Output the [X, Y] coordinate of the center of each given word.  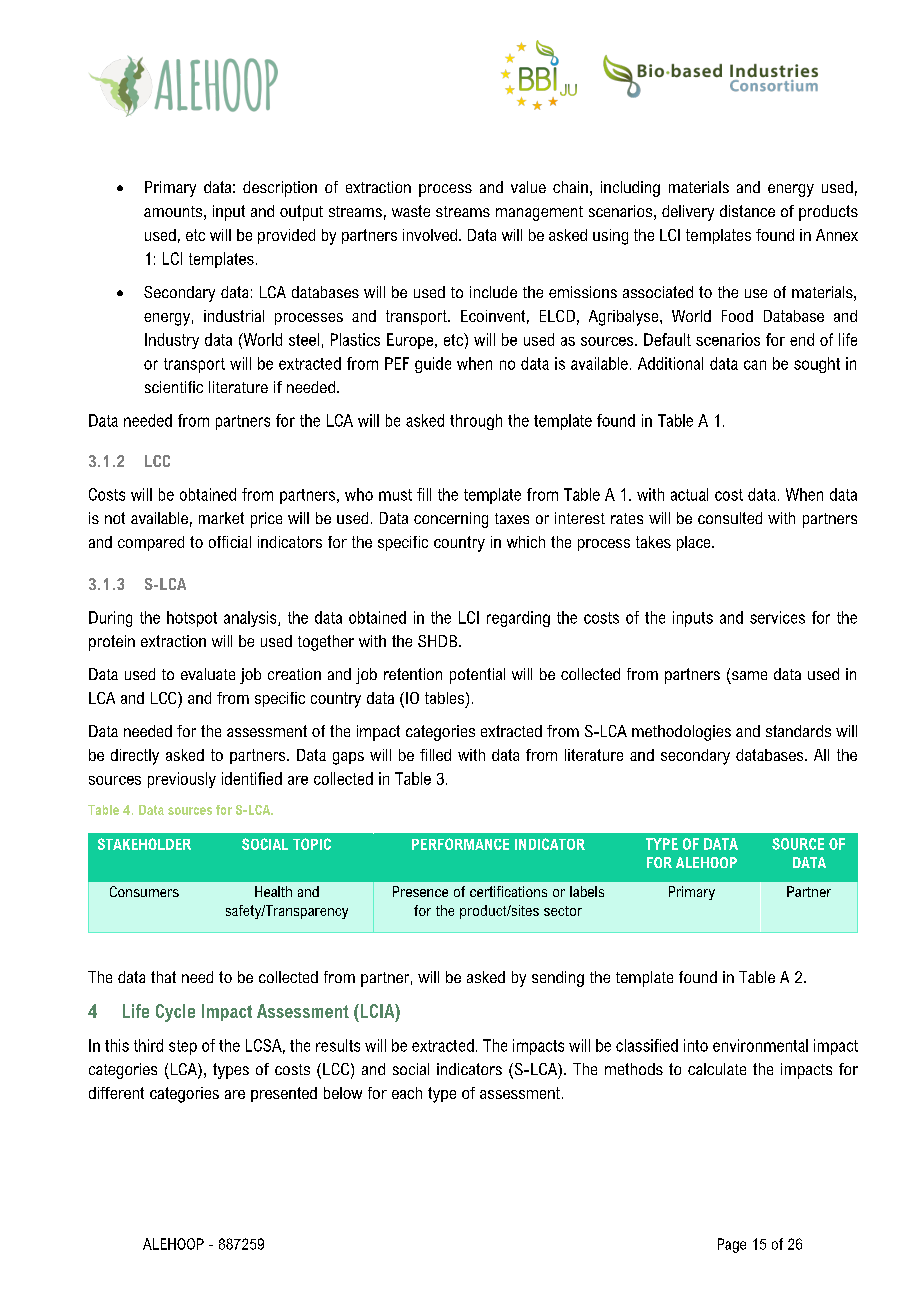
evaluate [208, 674]
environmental [760, 1045]
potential [477, 676]
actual [689, 494]
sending [558, 979]
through [476, 422]
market [221, 518]
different [116, 1093]
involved [430, 235]
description [280, 189]
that [163, 977]
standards [798, 731]
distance [747, 211]
